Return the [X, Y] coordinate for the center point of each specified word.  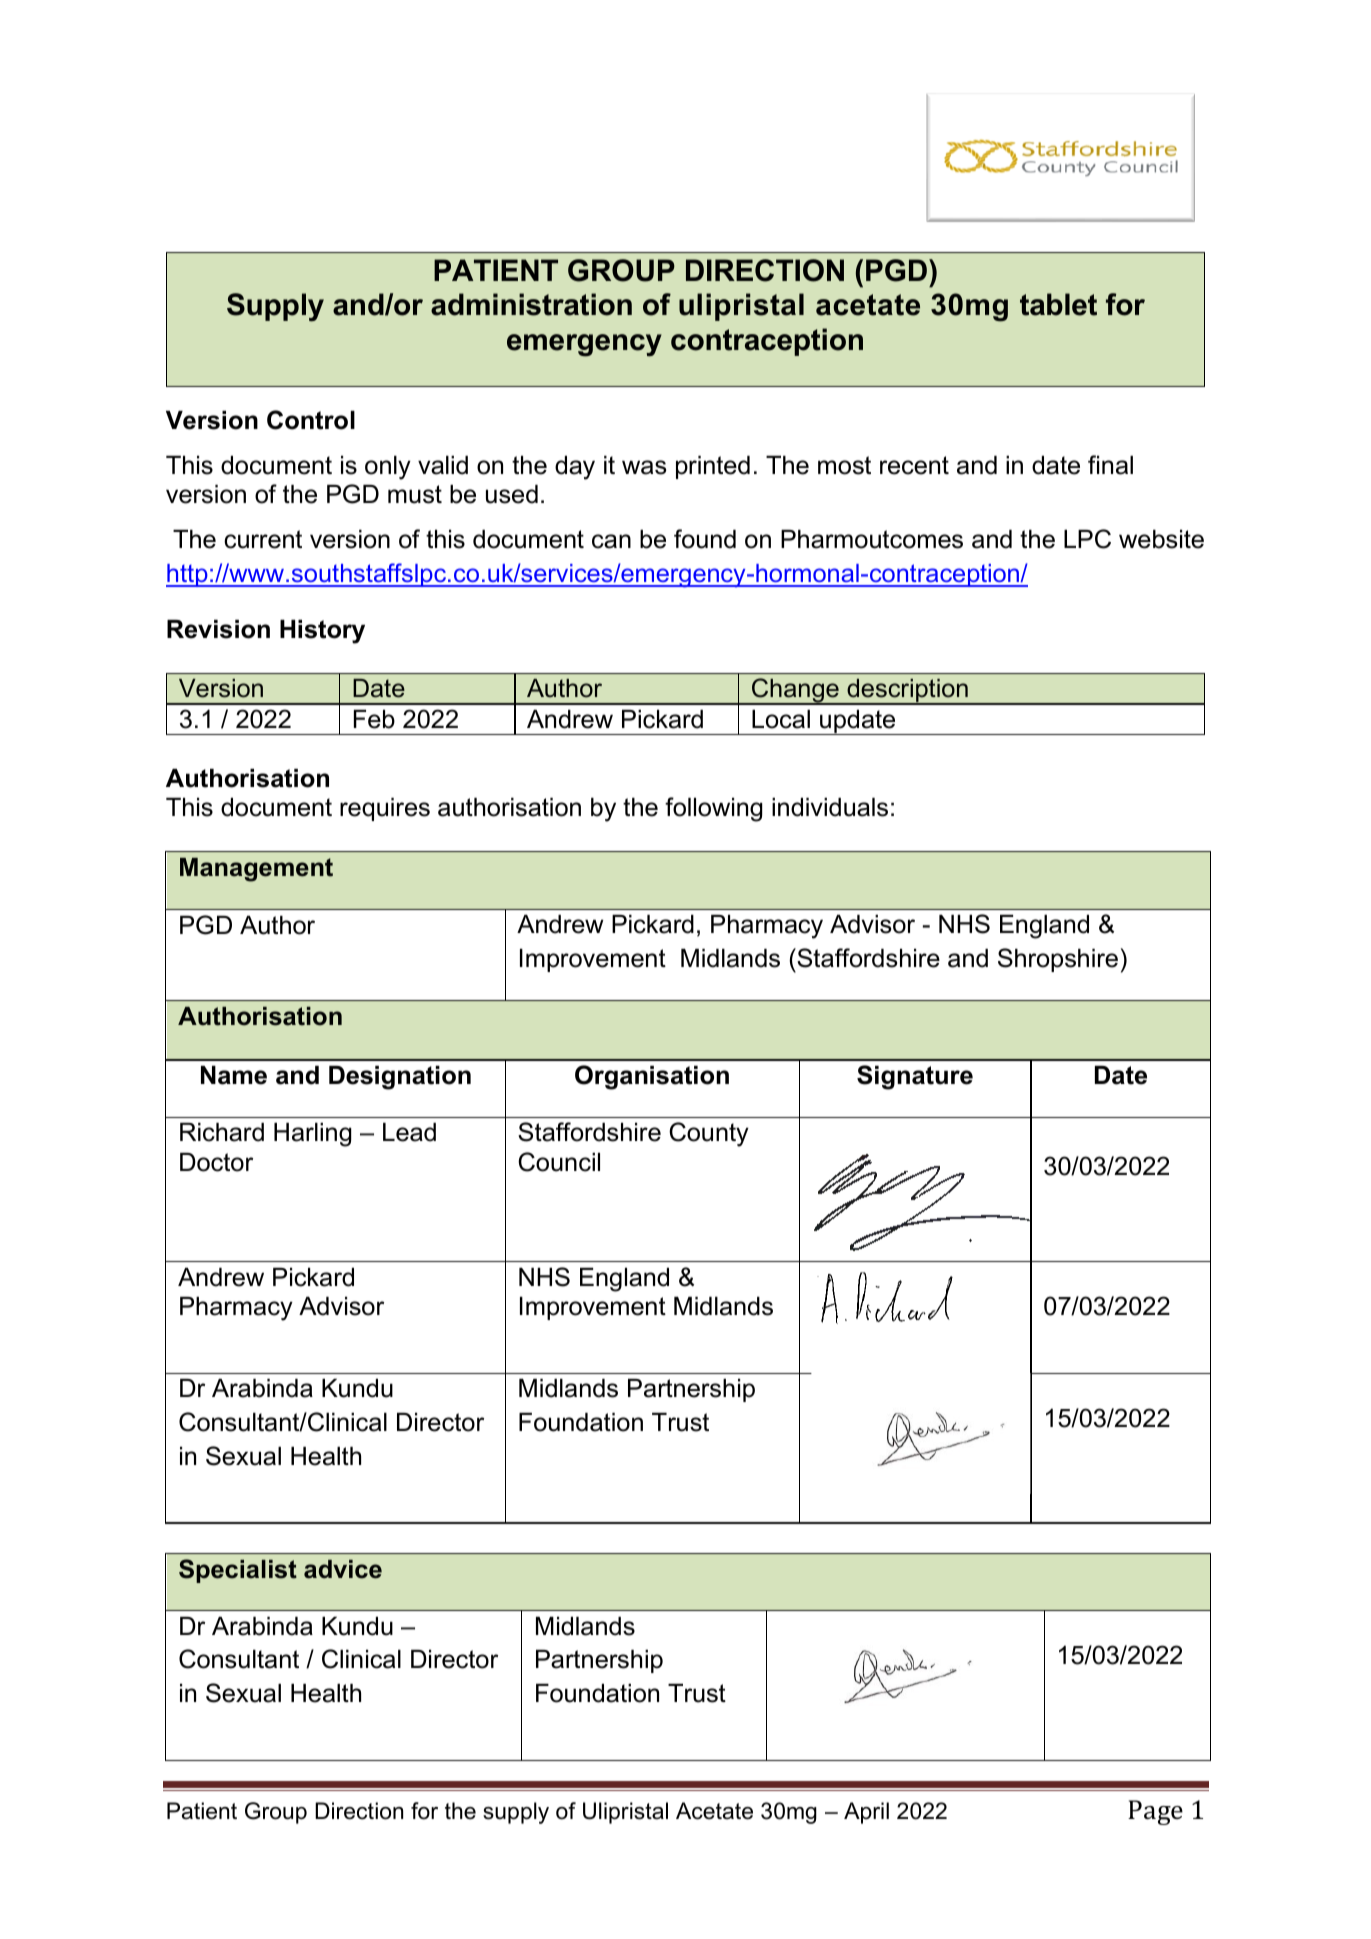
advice [343, 1569]
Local [781, 719]
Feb [374, 719]
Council [559, 1162]
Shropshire [1058, 960]
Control [311, 420]
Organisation [652, 1077]
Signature [915, 1077]
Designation [400, 1078]
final [1110, 465]
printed [713, 467]
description [907, 691]
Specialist [238, 1571]
